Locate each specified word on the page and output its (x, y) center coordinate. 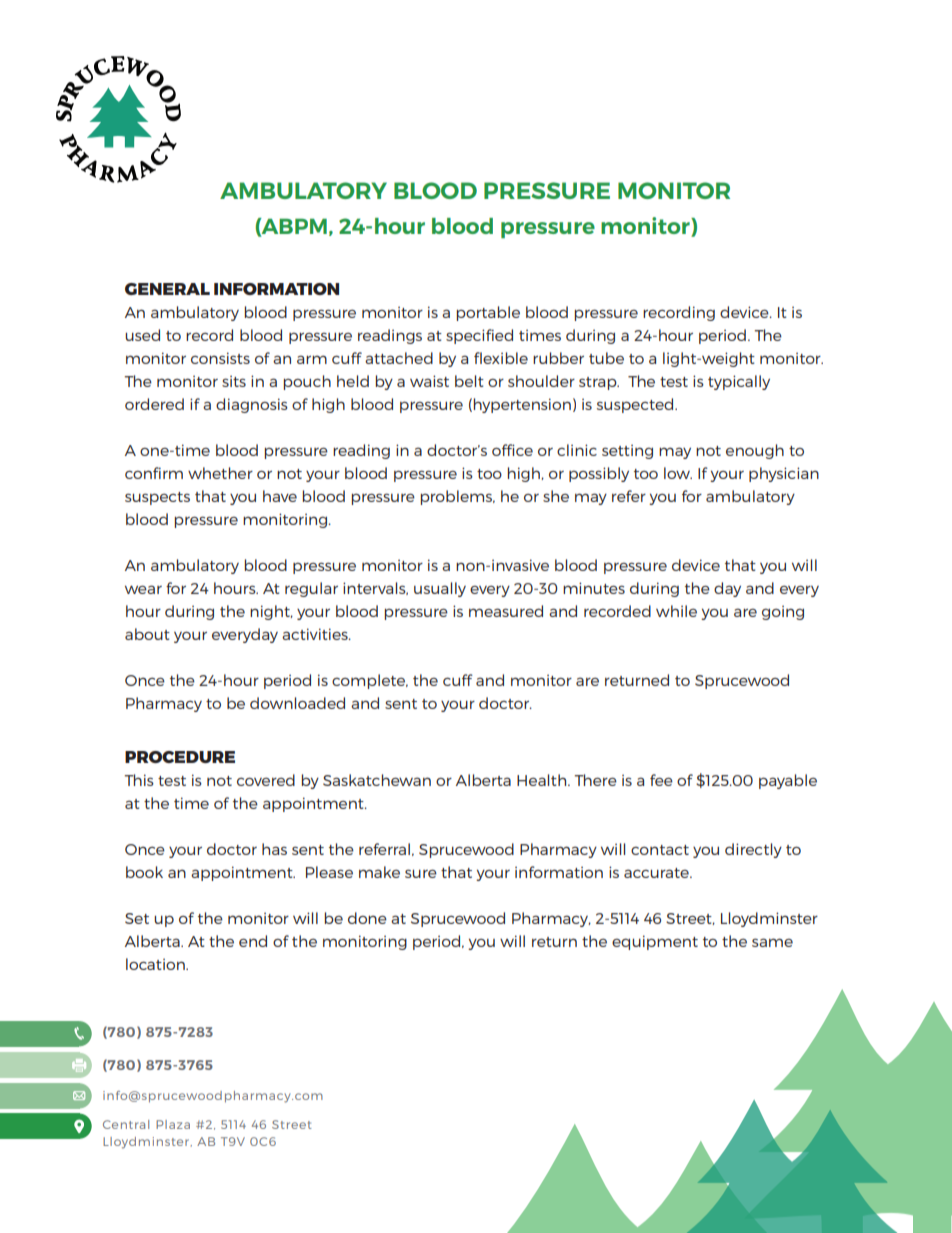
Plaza (173, 1124)
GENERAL (167, 289)
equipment (655, 942)
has (274, 849)
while (676, 611)
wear (143, 589)
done (367, 918)
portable (488, 313)
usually (440, 589)
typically (739, 382)
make (379, 872)
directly (753, 850)
